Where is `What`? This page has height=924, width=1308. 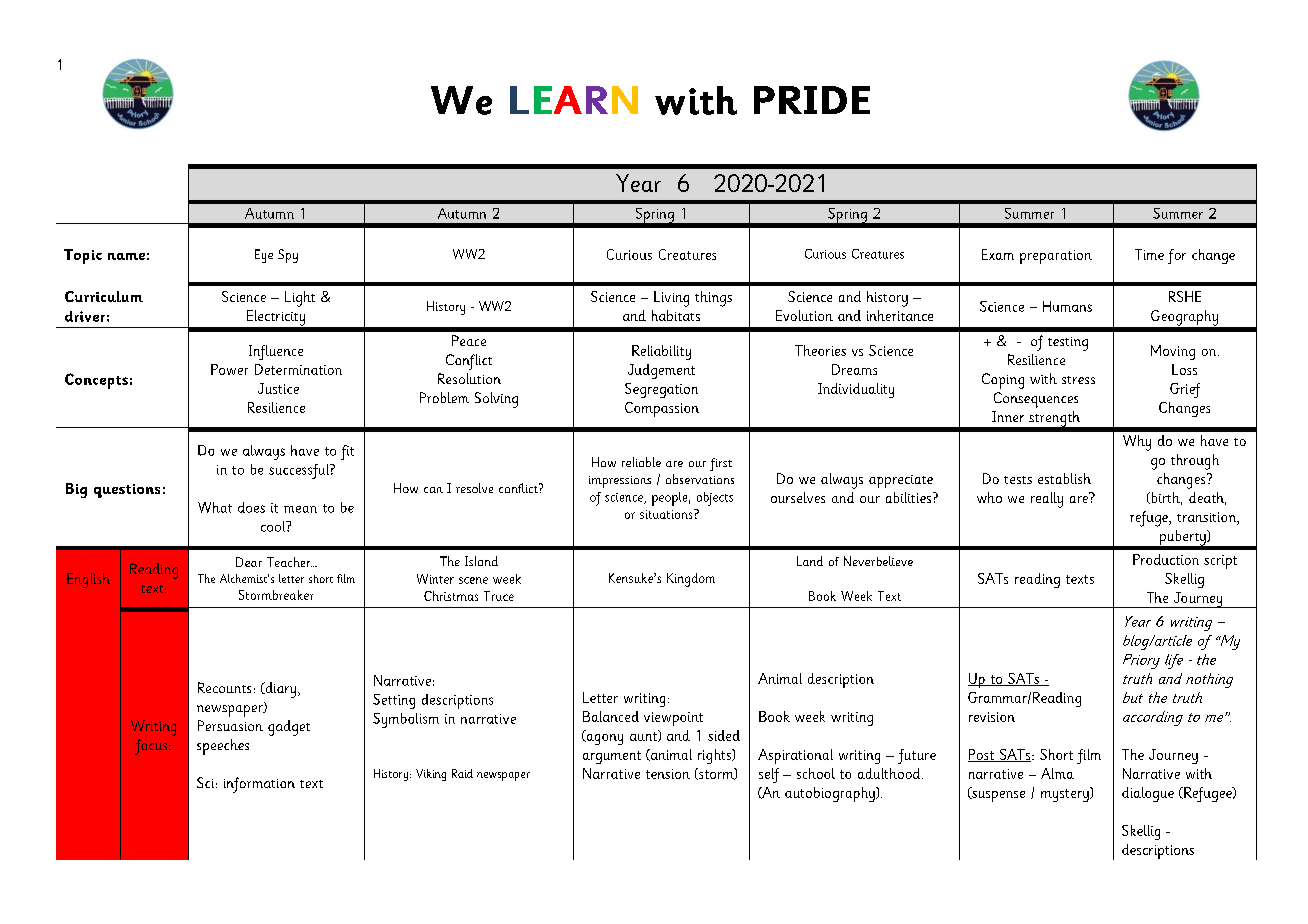 What is located at coordinates (215, 507).
